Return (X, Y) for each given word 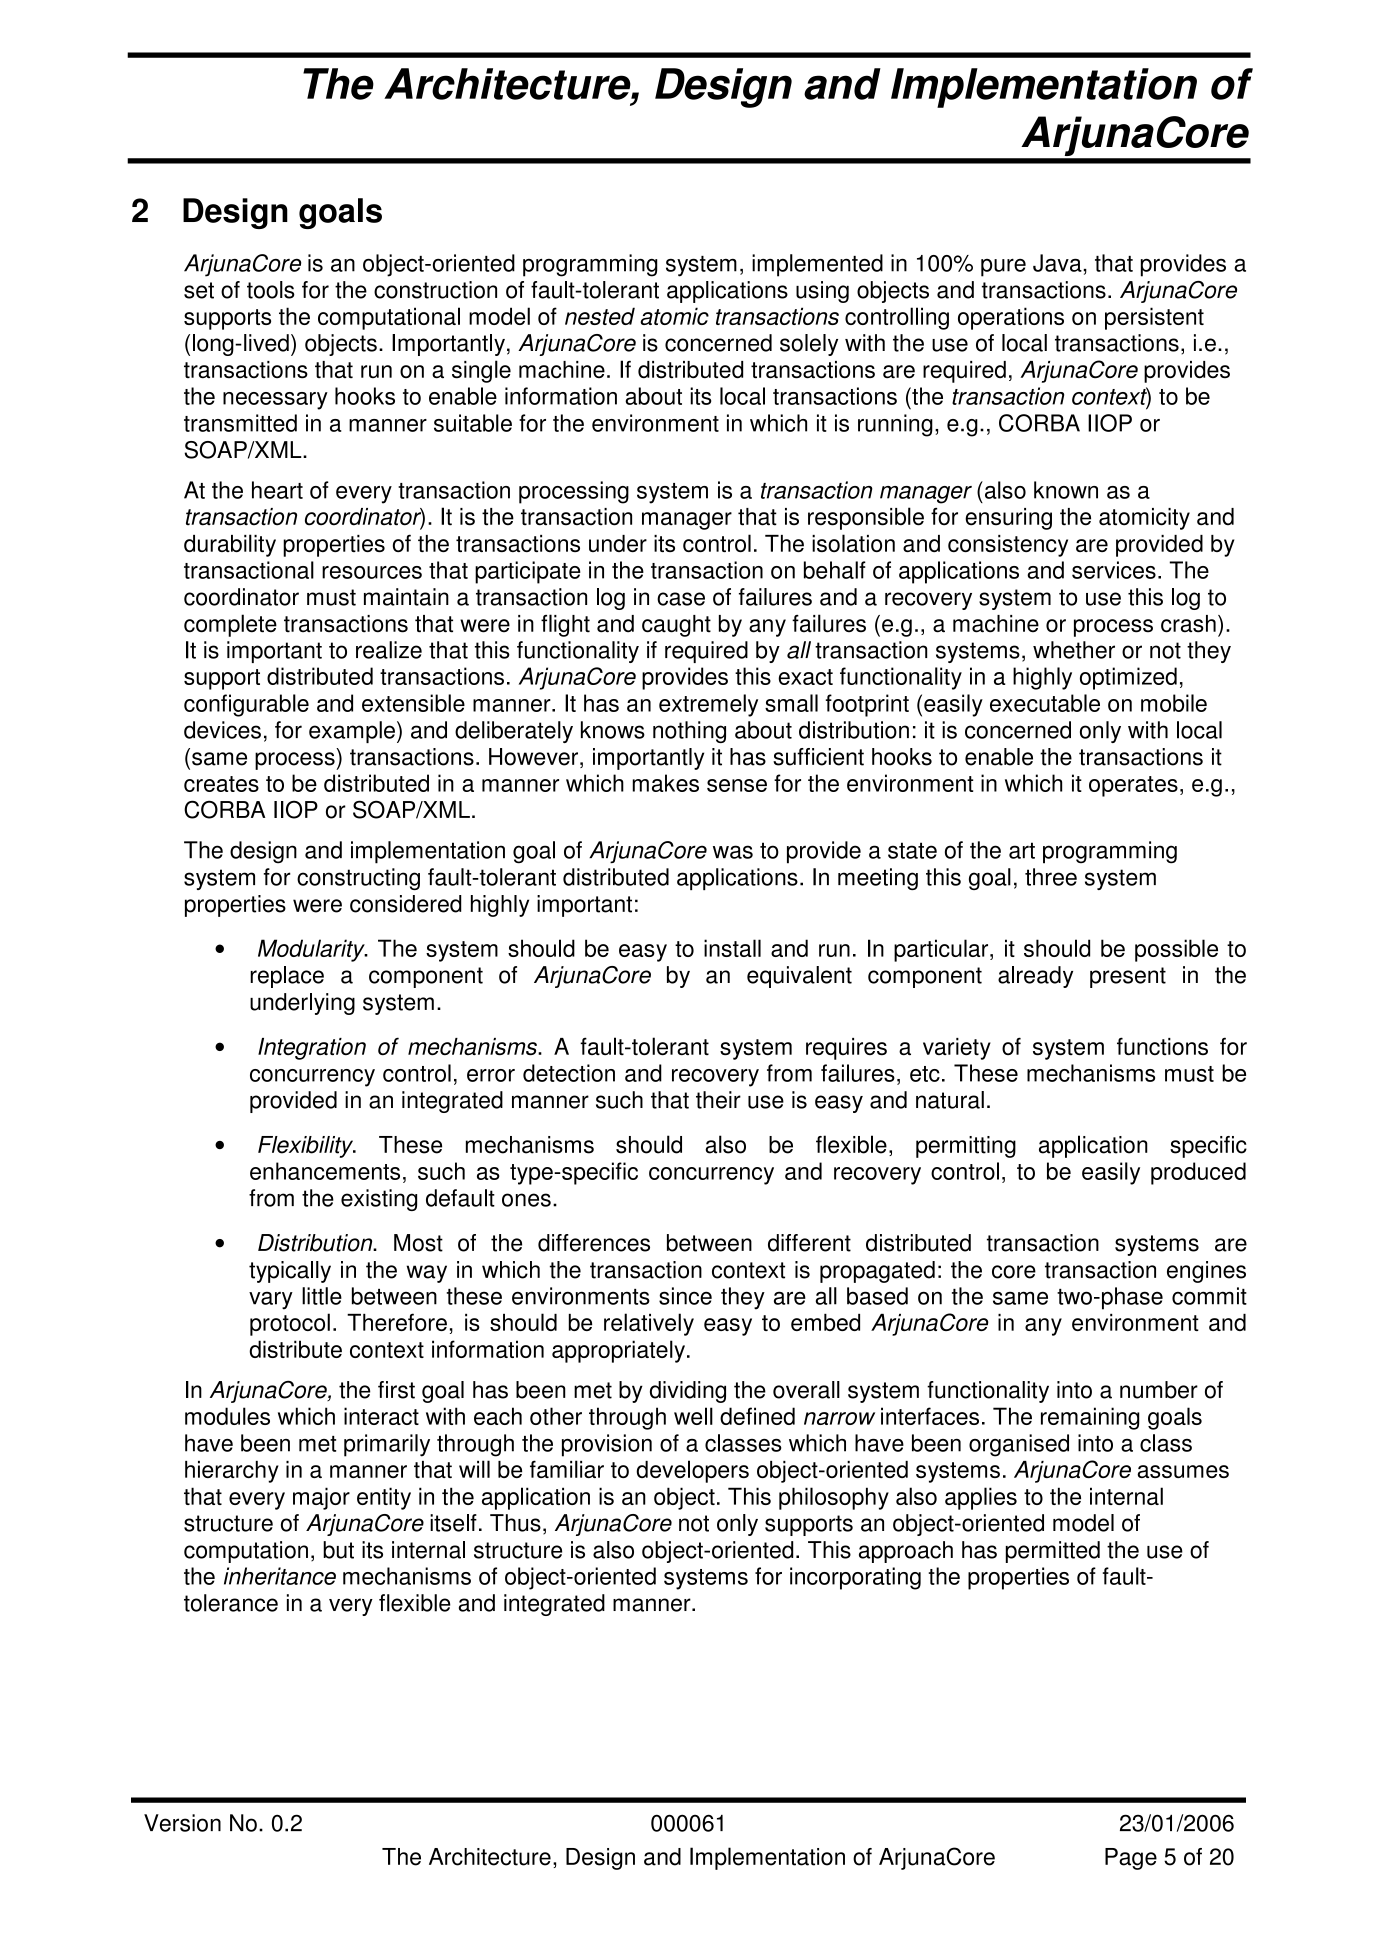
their (718, 1100)
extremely (708, 705)
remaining (1090, 1418)
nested (600, 316)
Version (182, 1823)
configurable (246, 705)
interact (381, 1416)
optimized (1128, 678)
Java (1058, 263)
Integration (312, 1049)
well (693, 1416)
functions (1162, 1046)
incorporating (855, 1578)
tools (271, 290)
